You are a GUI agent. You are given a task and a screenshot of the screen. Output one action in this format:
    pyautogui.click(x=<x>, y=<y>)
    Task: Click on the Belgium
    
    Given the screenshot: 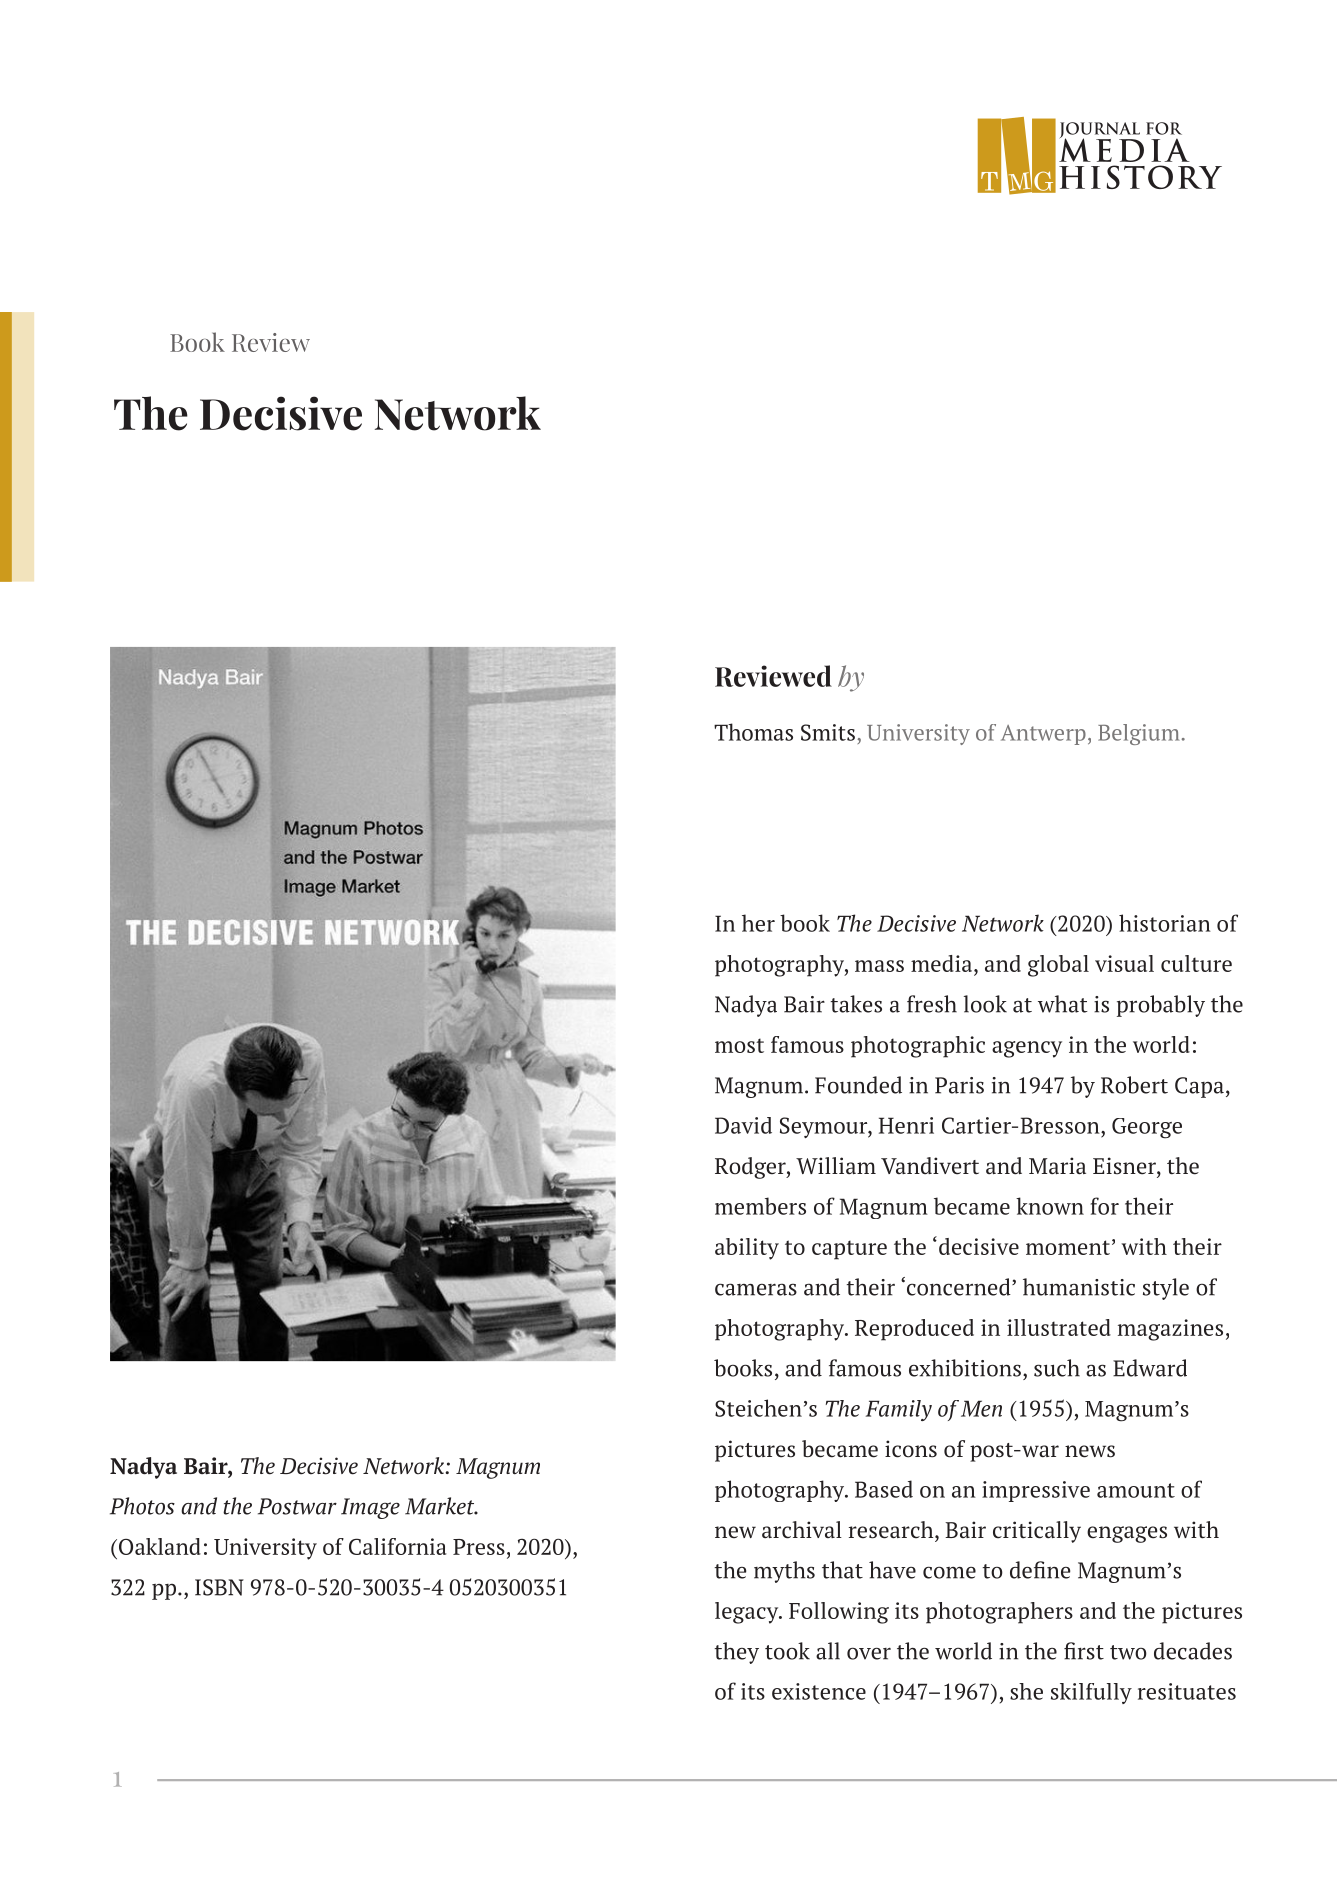 What is the action you would take?
    pyautogui.click(x=1138, y=734)
